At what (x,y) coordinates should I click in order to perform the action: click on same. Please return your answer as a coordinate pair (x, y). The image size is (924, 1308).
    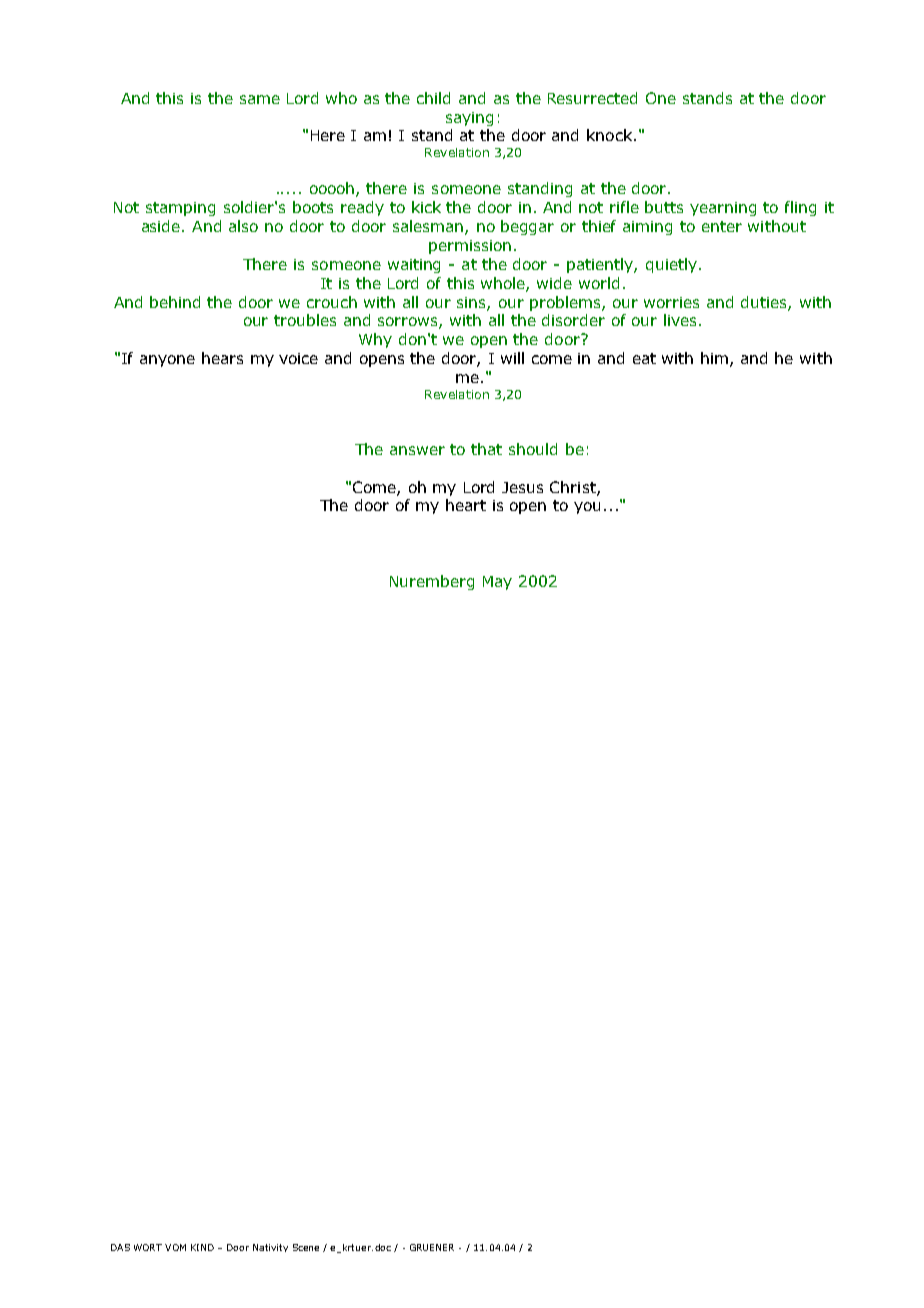
    Looking at the image, I should click on (260, 99).
